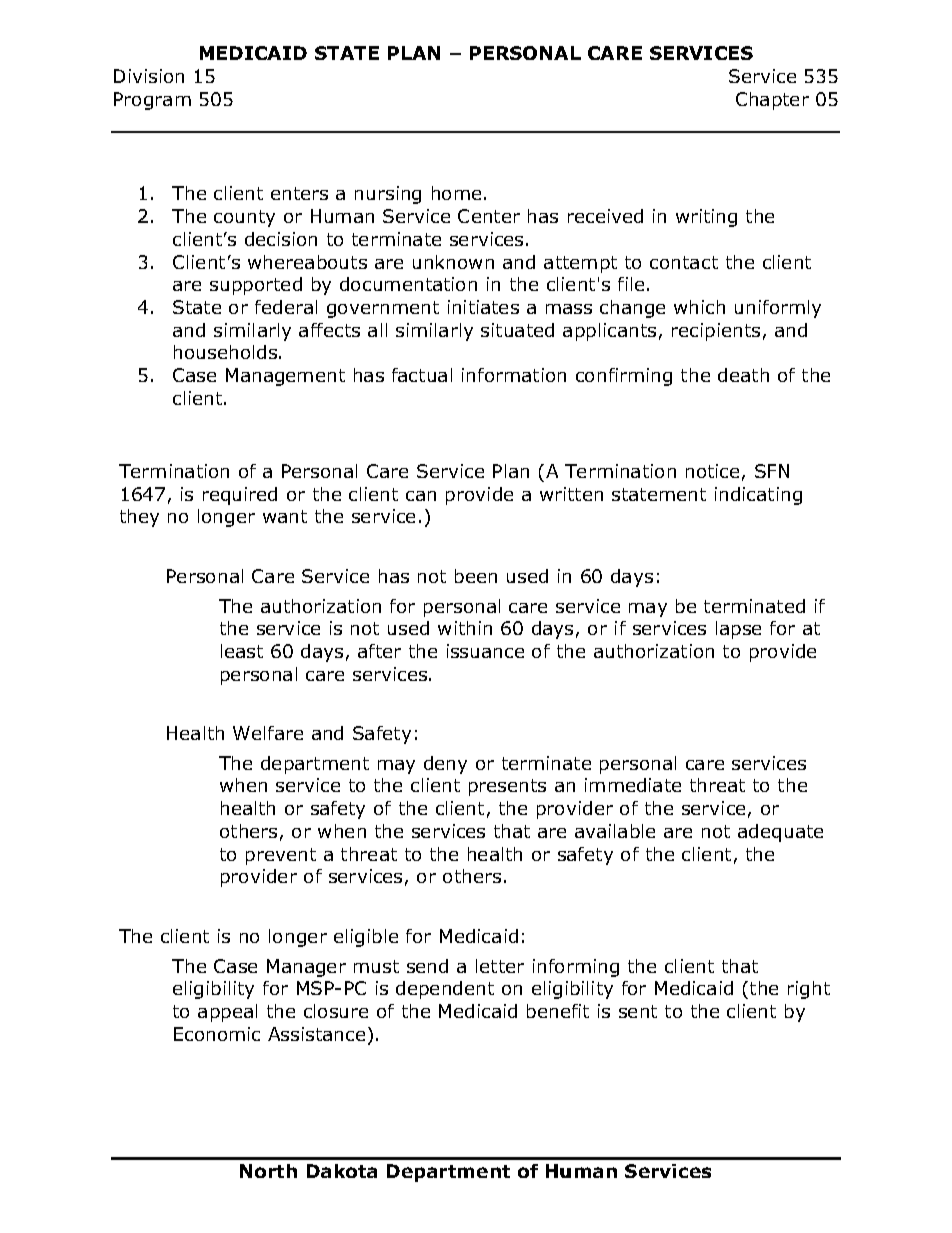  I want to click on least, so click(242, 651).
